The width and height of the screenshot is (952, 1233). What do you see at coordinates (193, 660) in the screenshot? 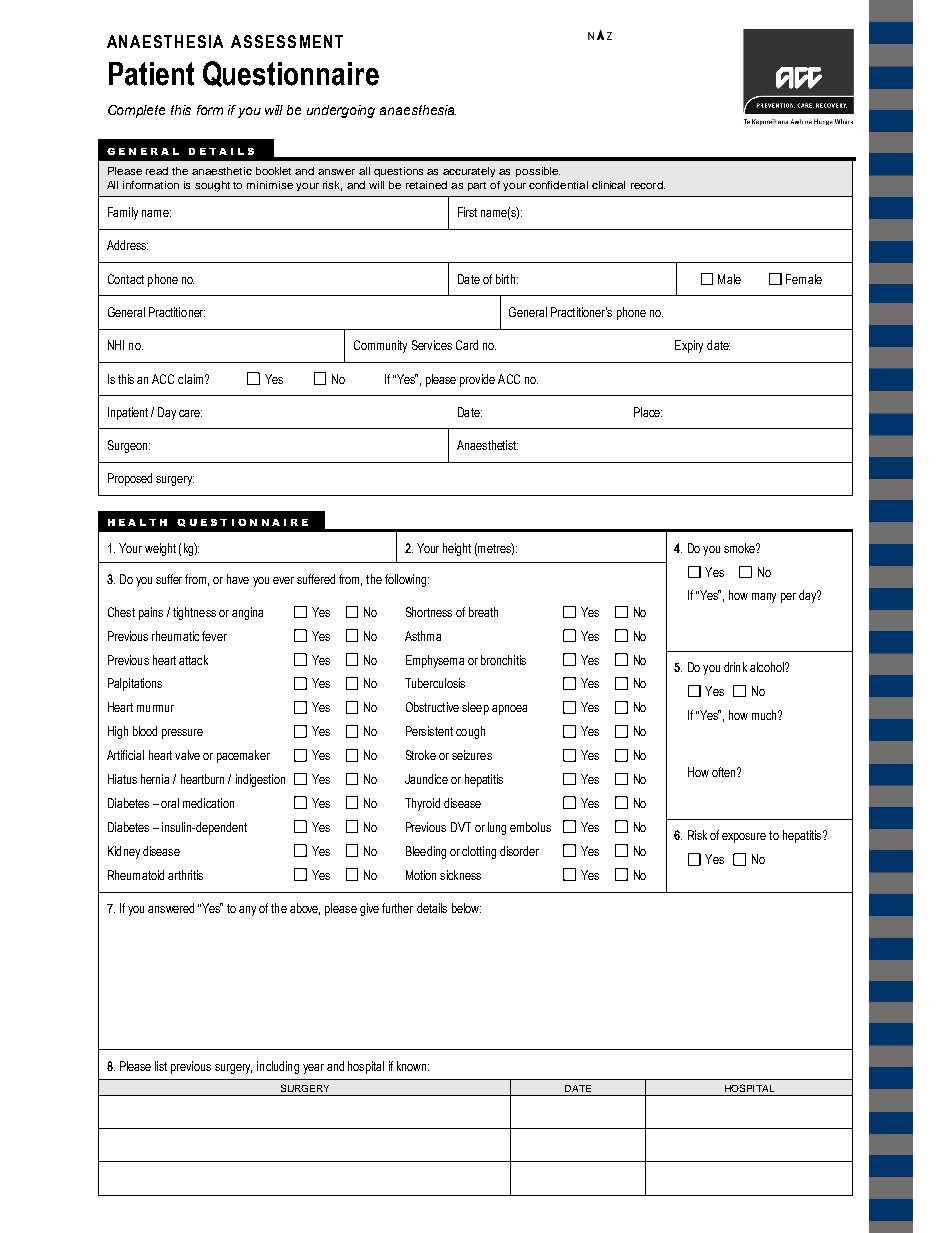
I see `attack` at bounding box center [193, 660].
